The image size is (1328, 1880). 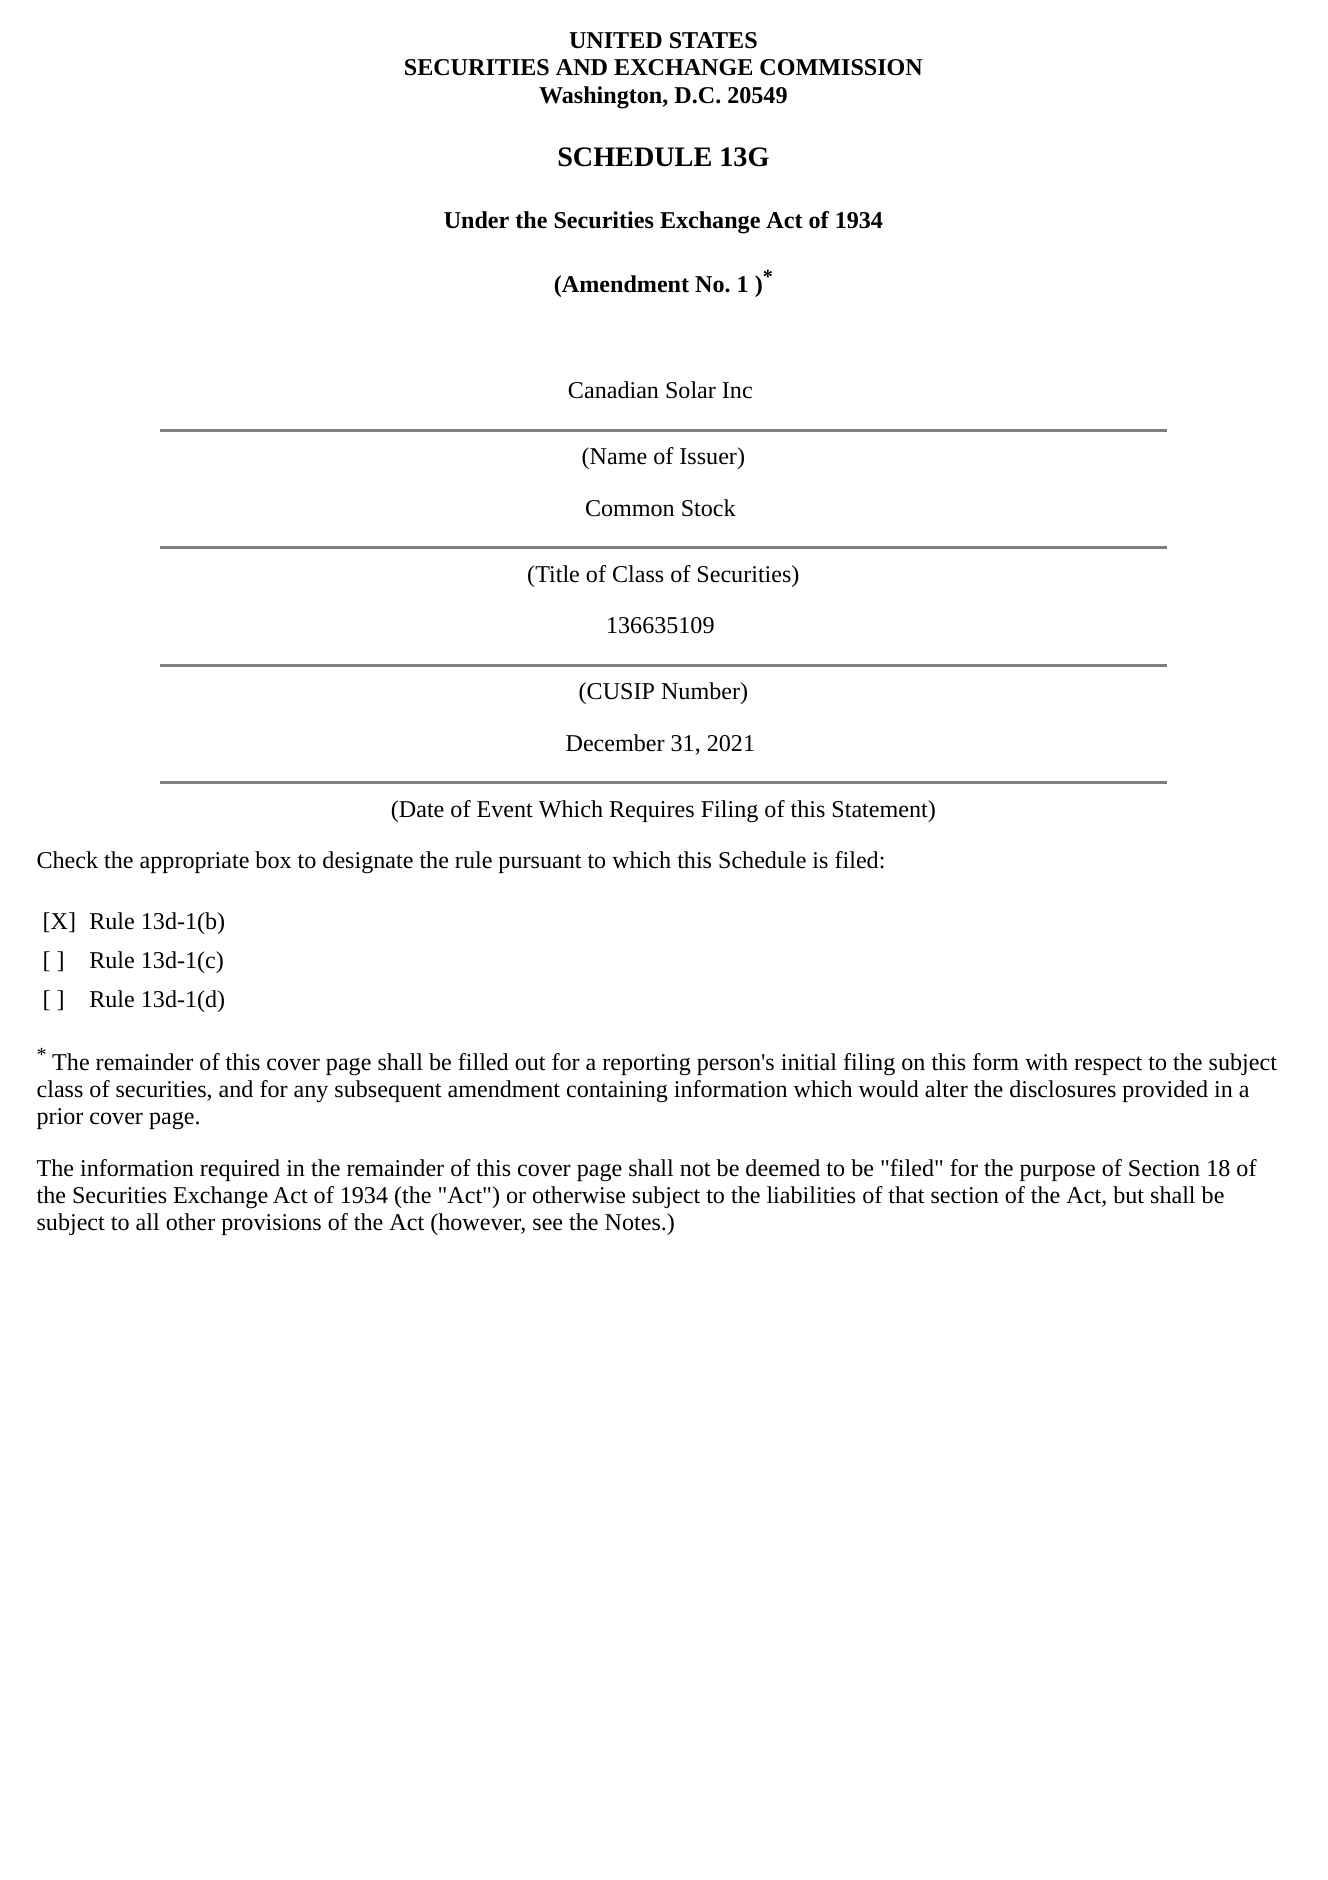 I want to click on Title, so click(x=556, y=574).
